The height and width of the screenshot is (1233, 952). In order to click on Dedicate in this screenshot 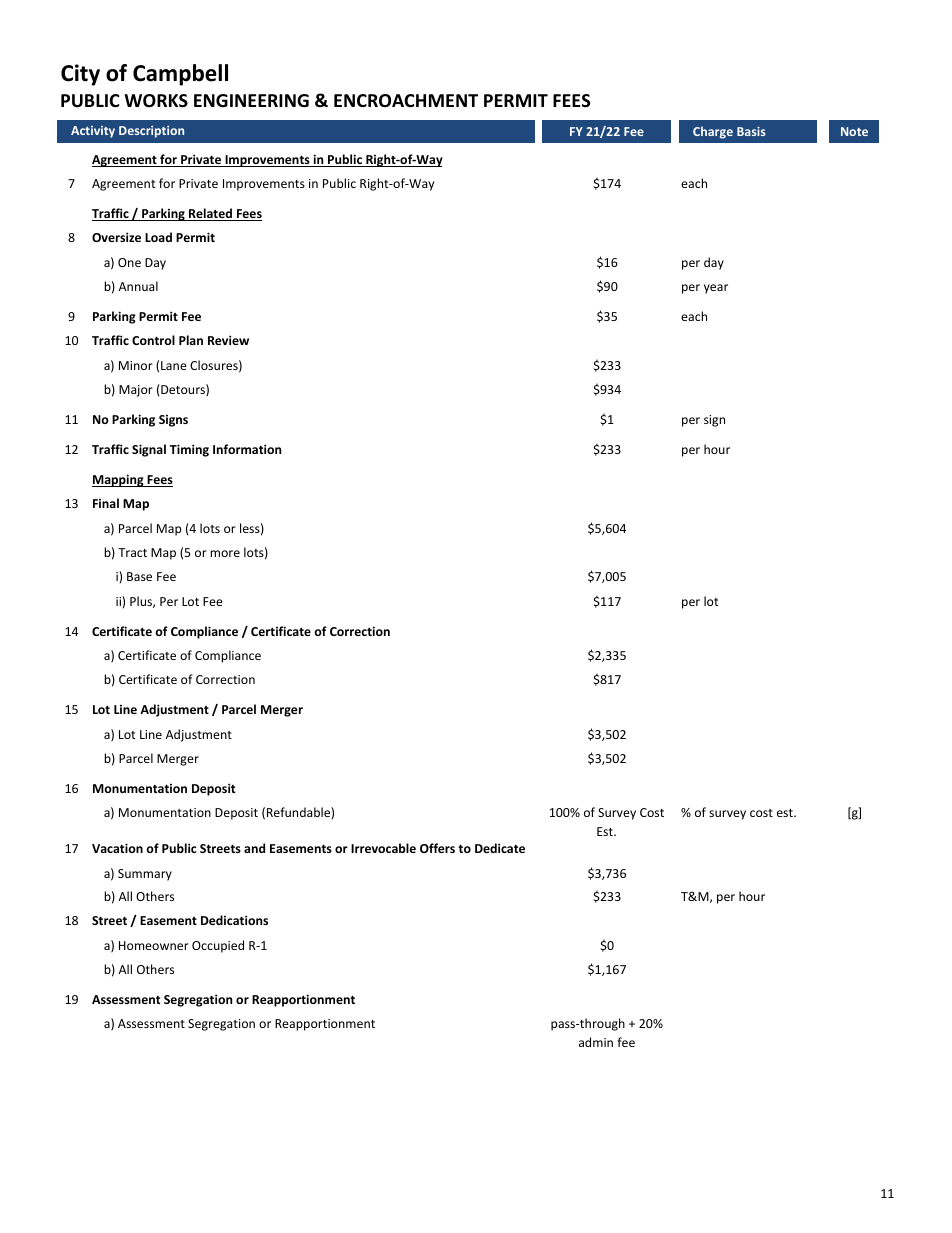, I will do `click(500, 848)`.
